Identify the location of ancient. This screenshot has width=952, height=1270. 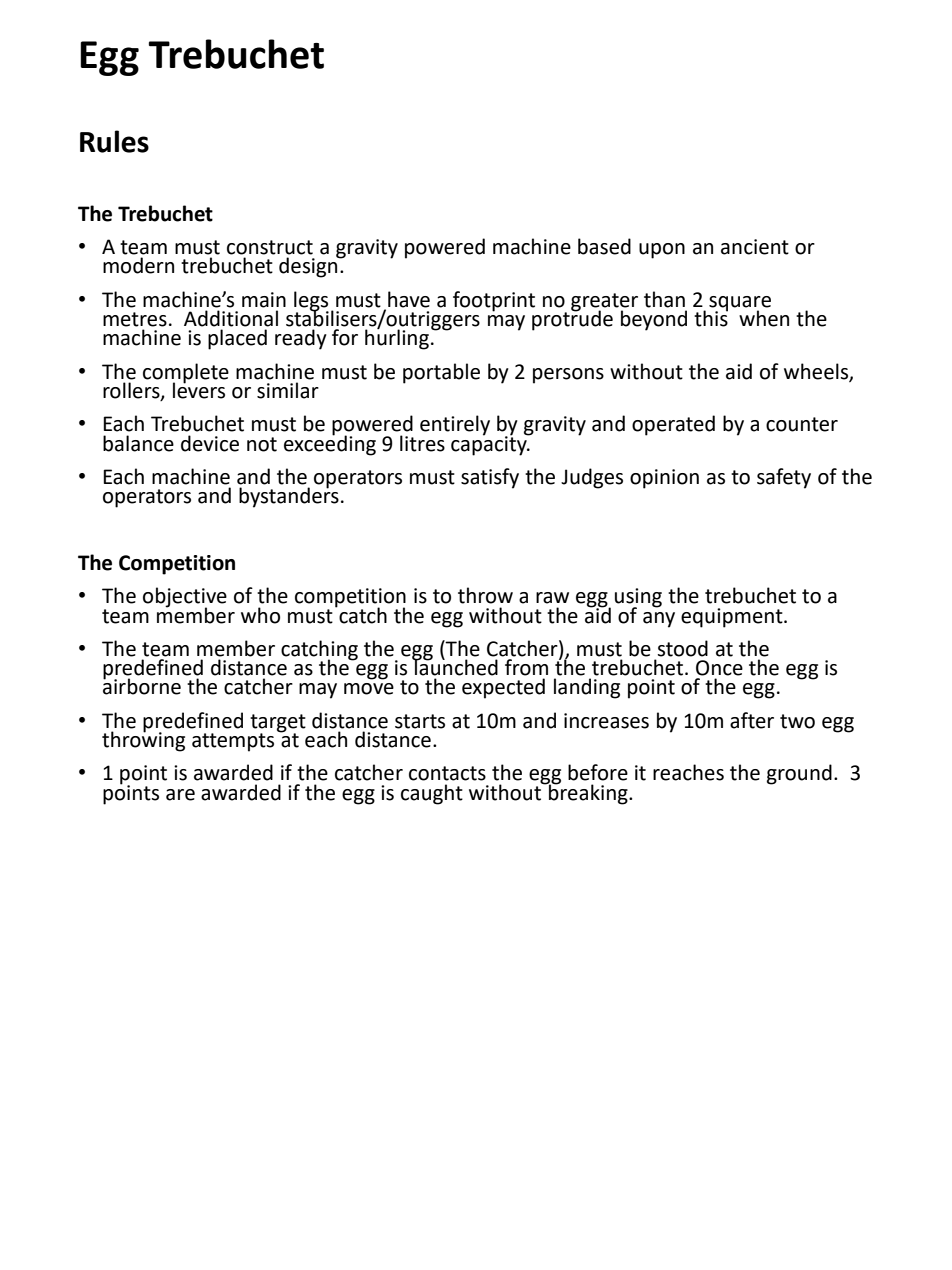
(755, 247).
